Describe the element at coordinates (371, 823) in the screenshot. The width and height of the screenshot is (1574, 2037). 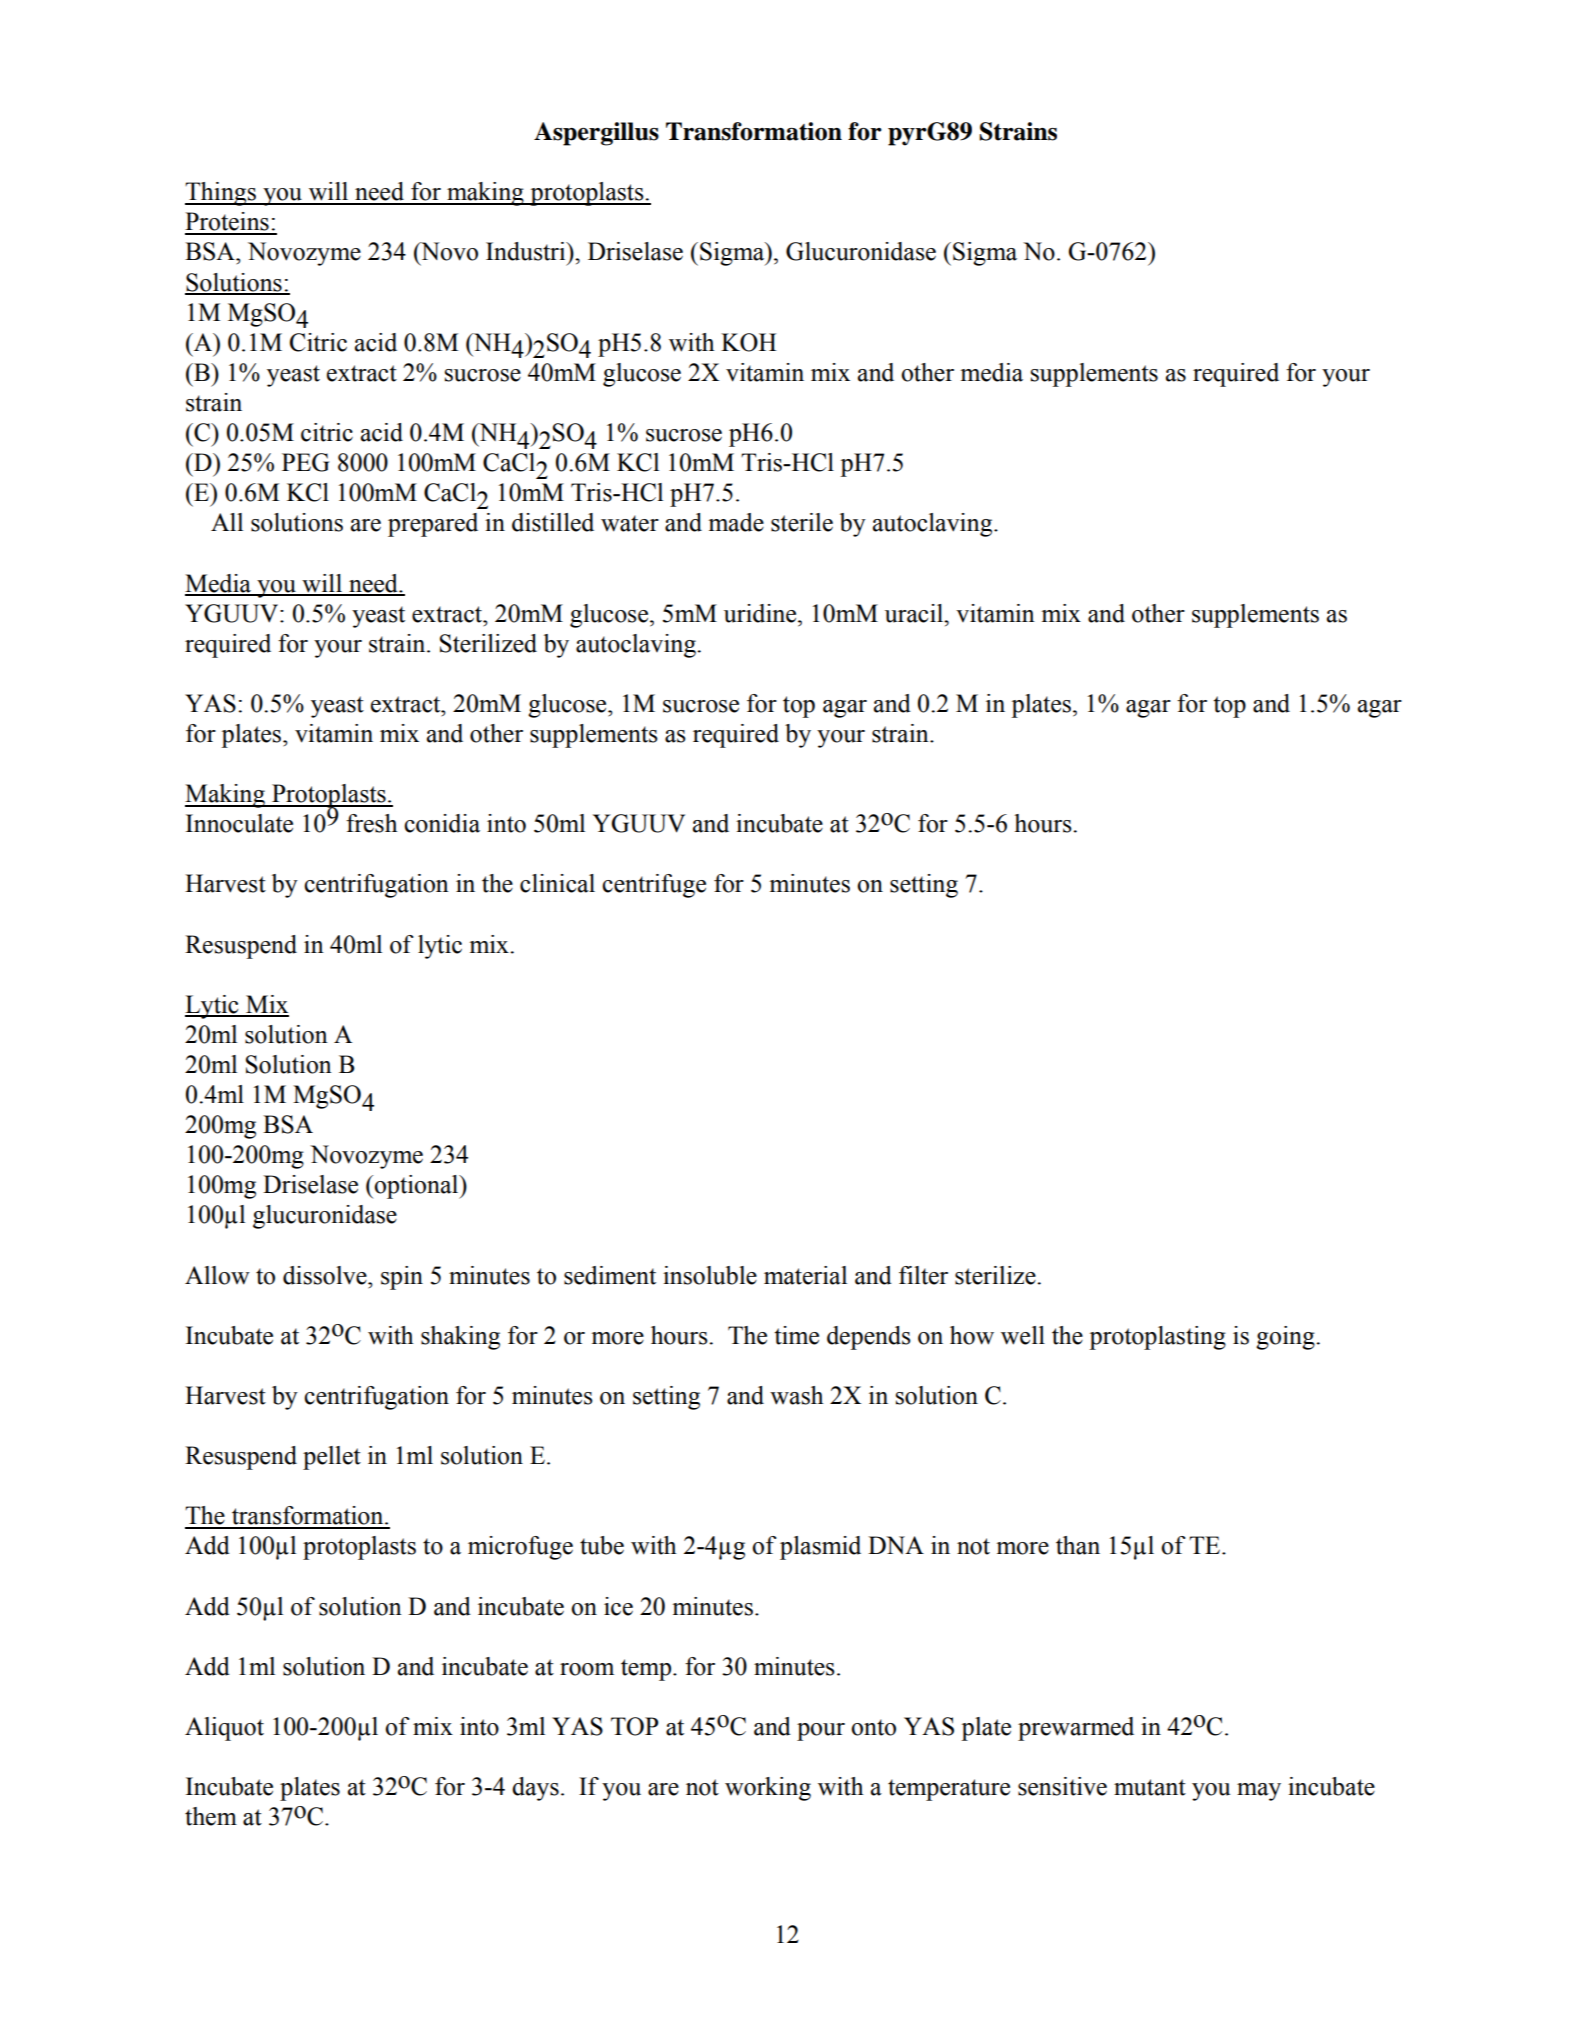
I see `fresh` at that location.
